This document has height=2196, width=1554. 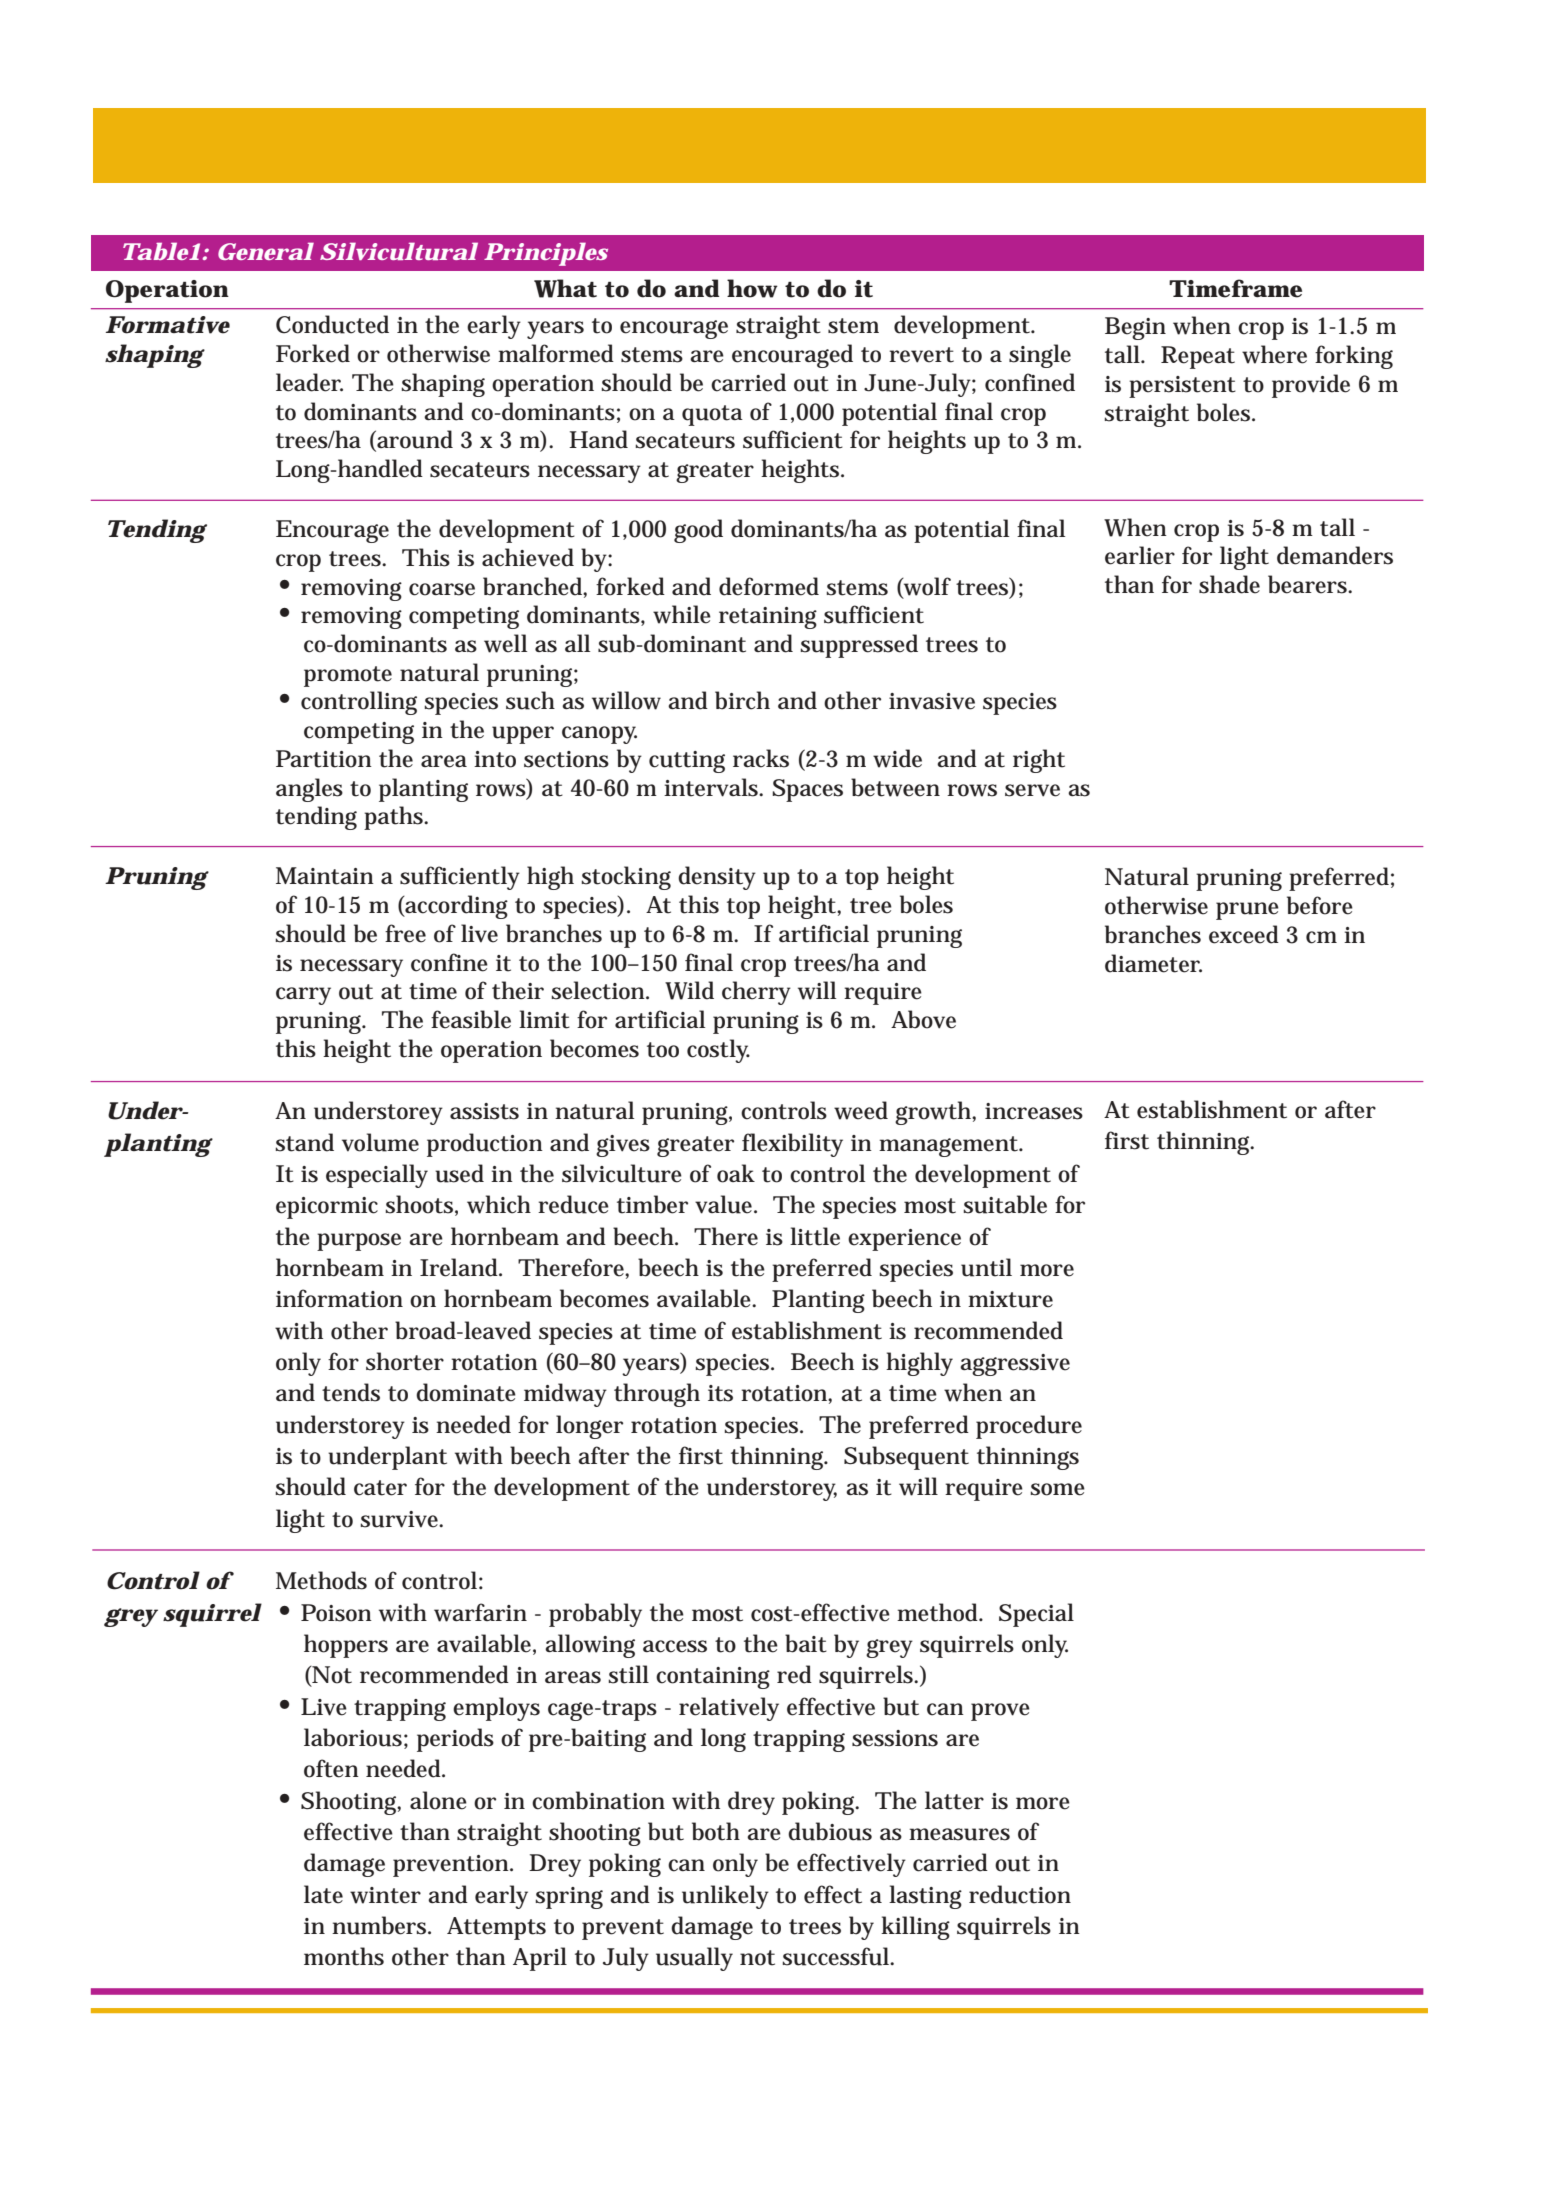 I want to click on Repeat, so click(x=1198, y=357).
